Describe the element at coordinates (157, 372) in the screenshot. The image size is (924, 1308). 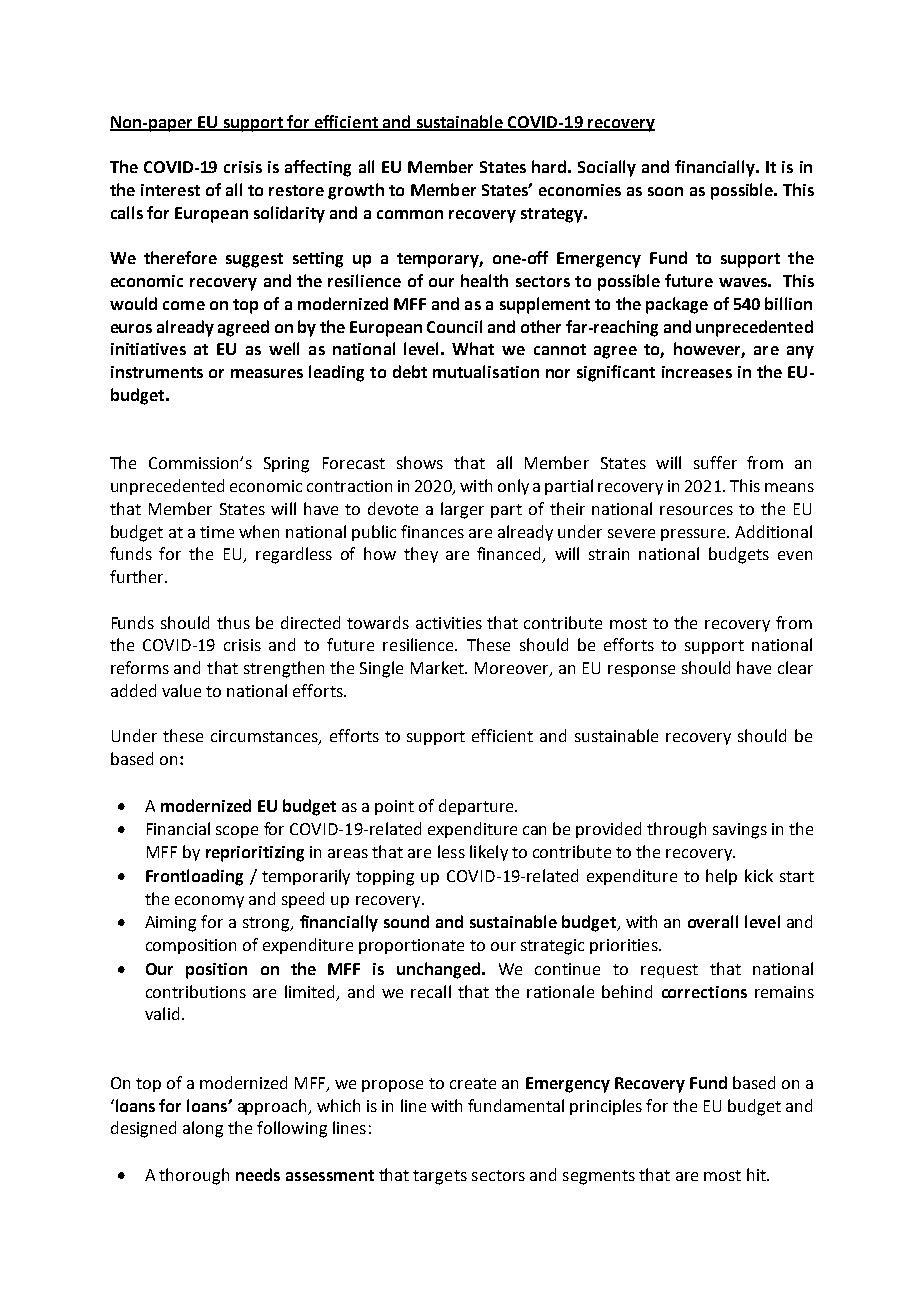
I see `instruments` at that location.
